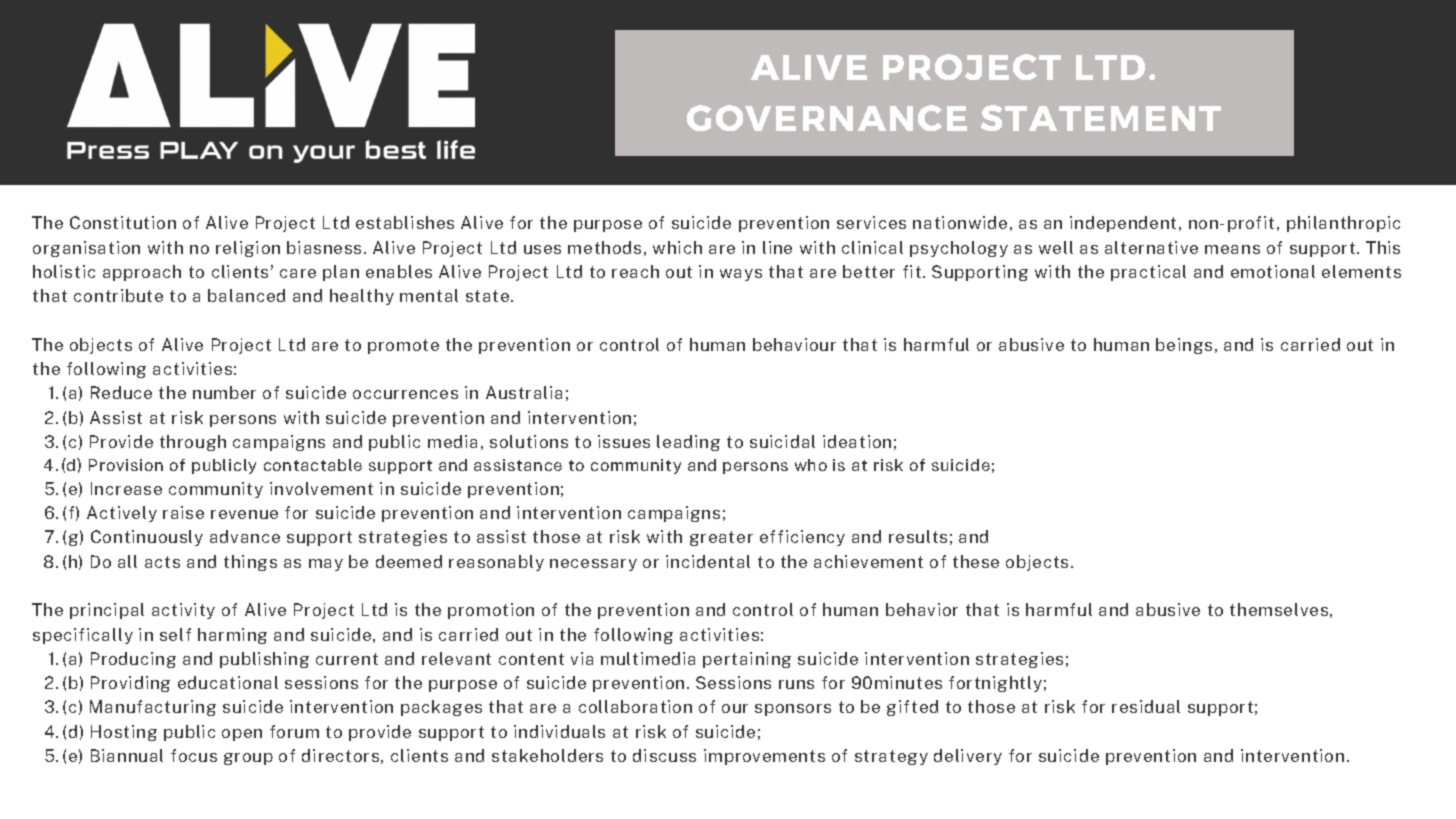 The width and height of the image is (1456, 819). What do you see at coordinates (764, 757) in the image?
I see `improvements` at bounding box center [764, 757].
